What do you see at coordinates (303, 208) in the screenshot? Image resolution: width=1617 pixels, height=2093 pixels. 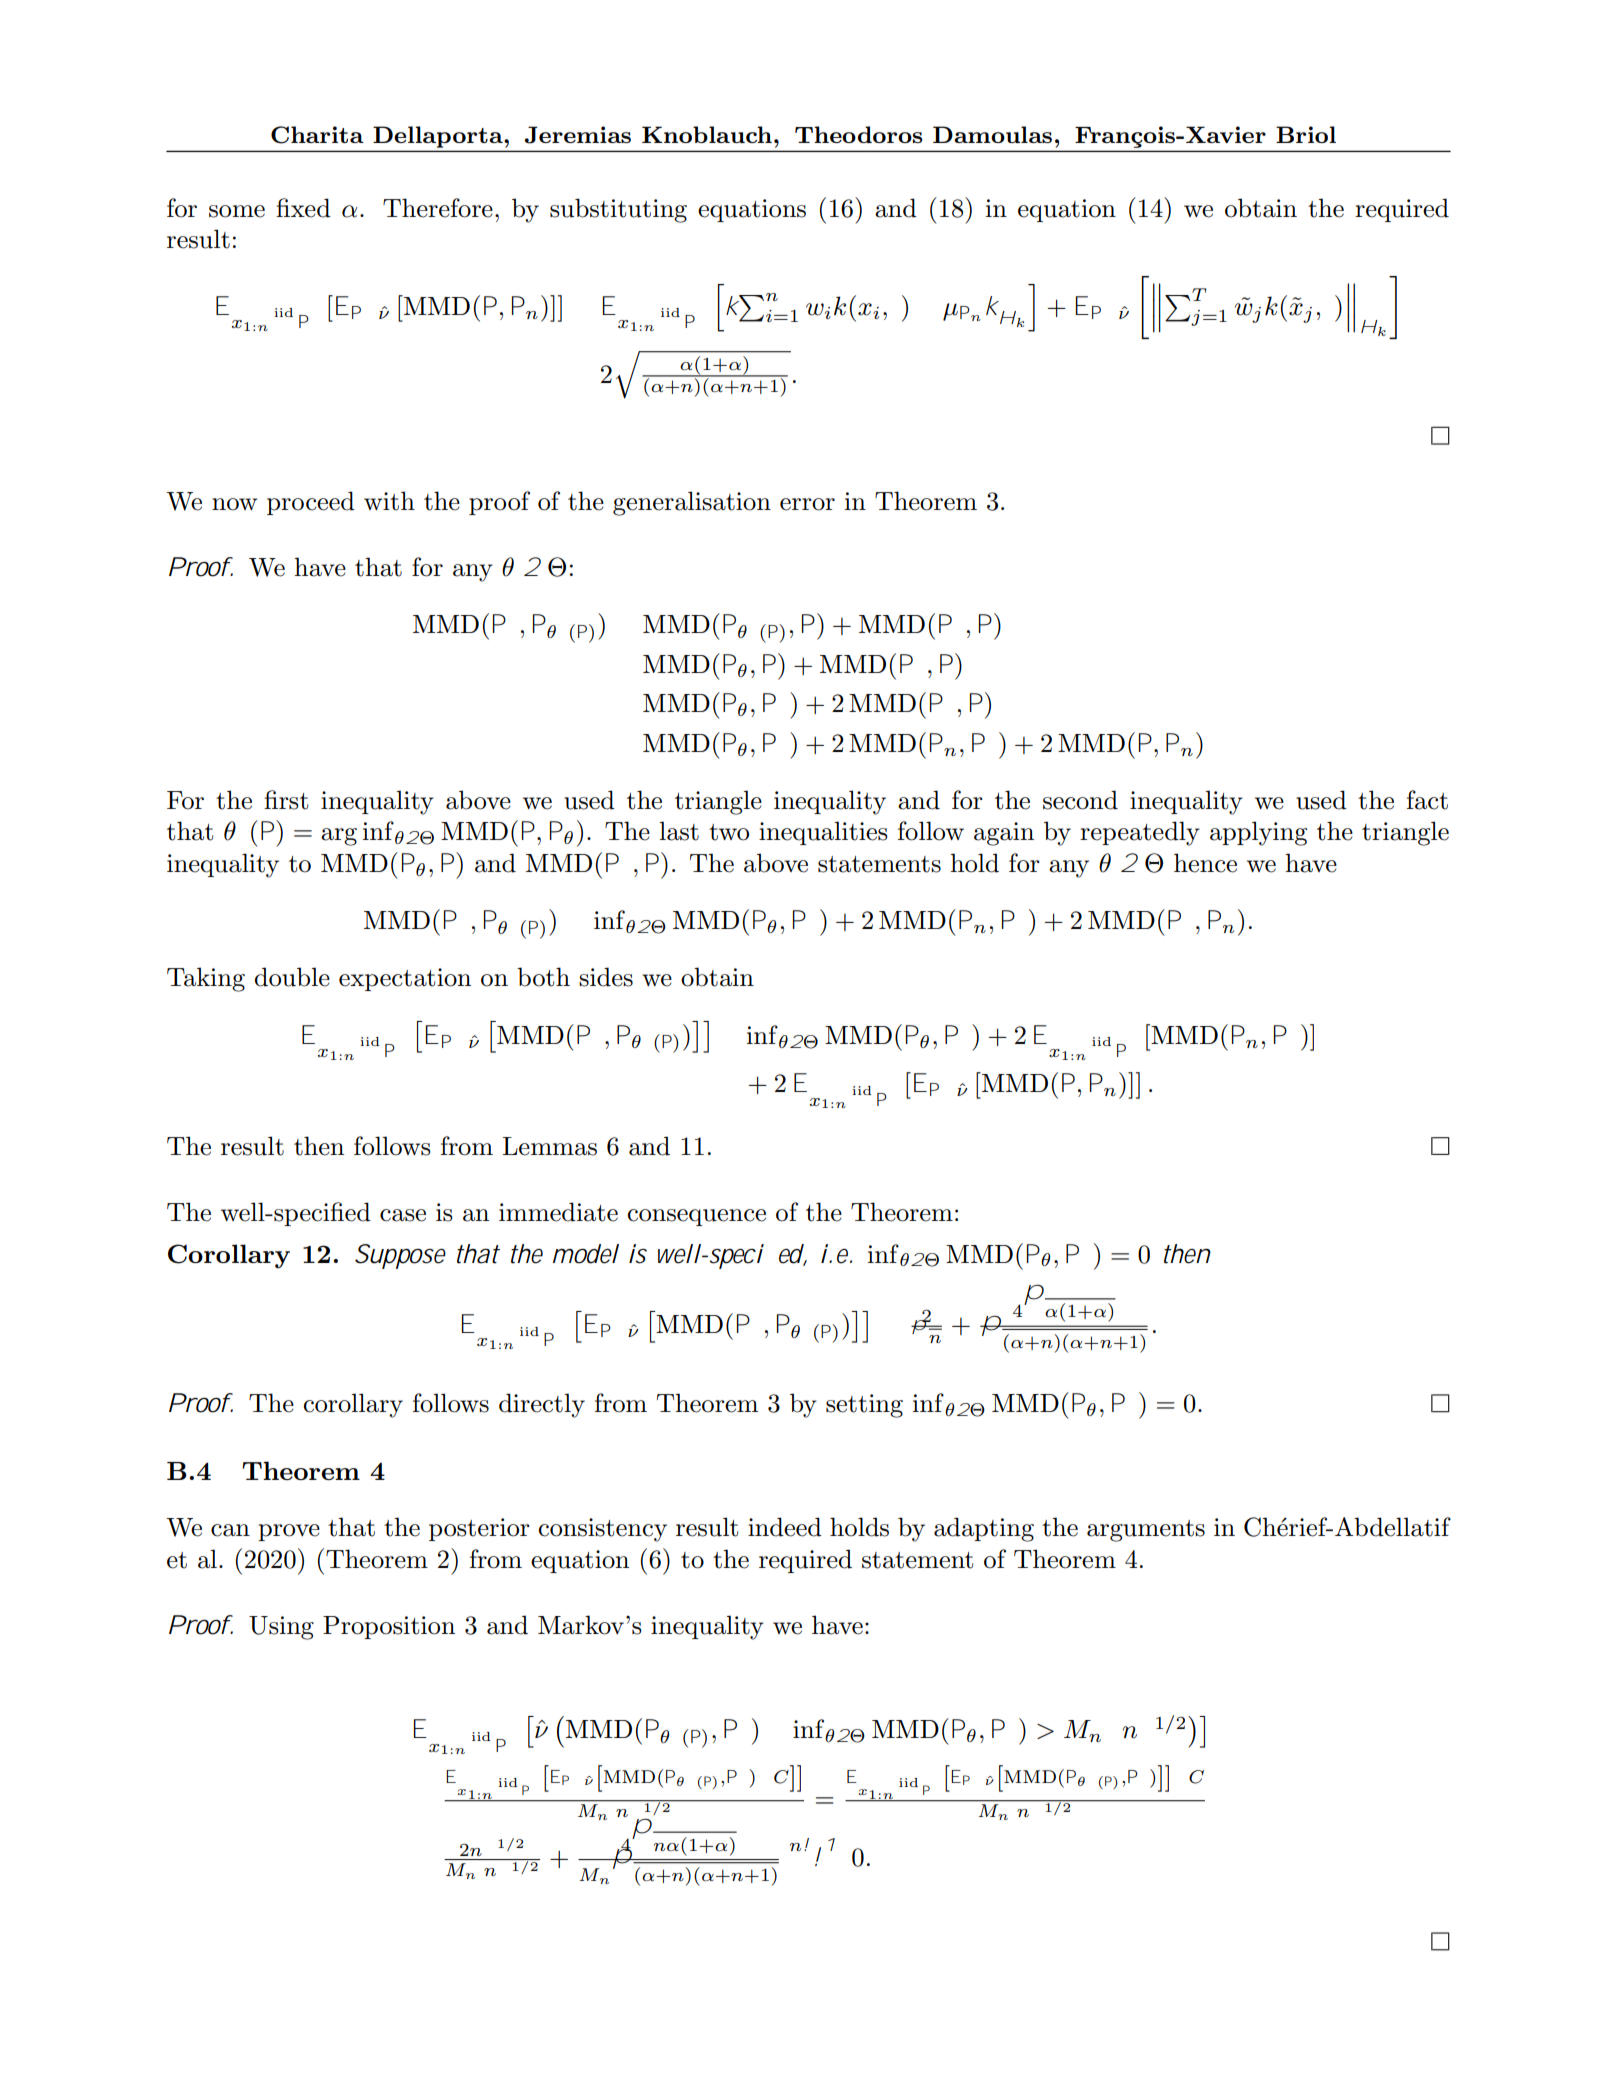 I see `fixed` at bounding box center [303, 208].
